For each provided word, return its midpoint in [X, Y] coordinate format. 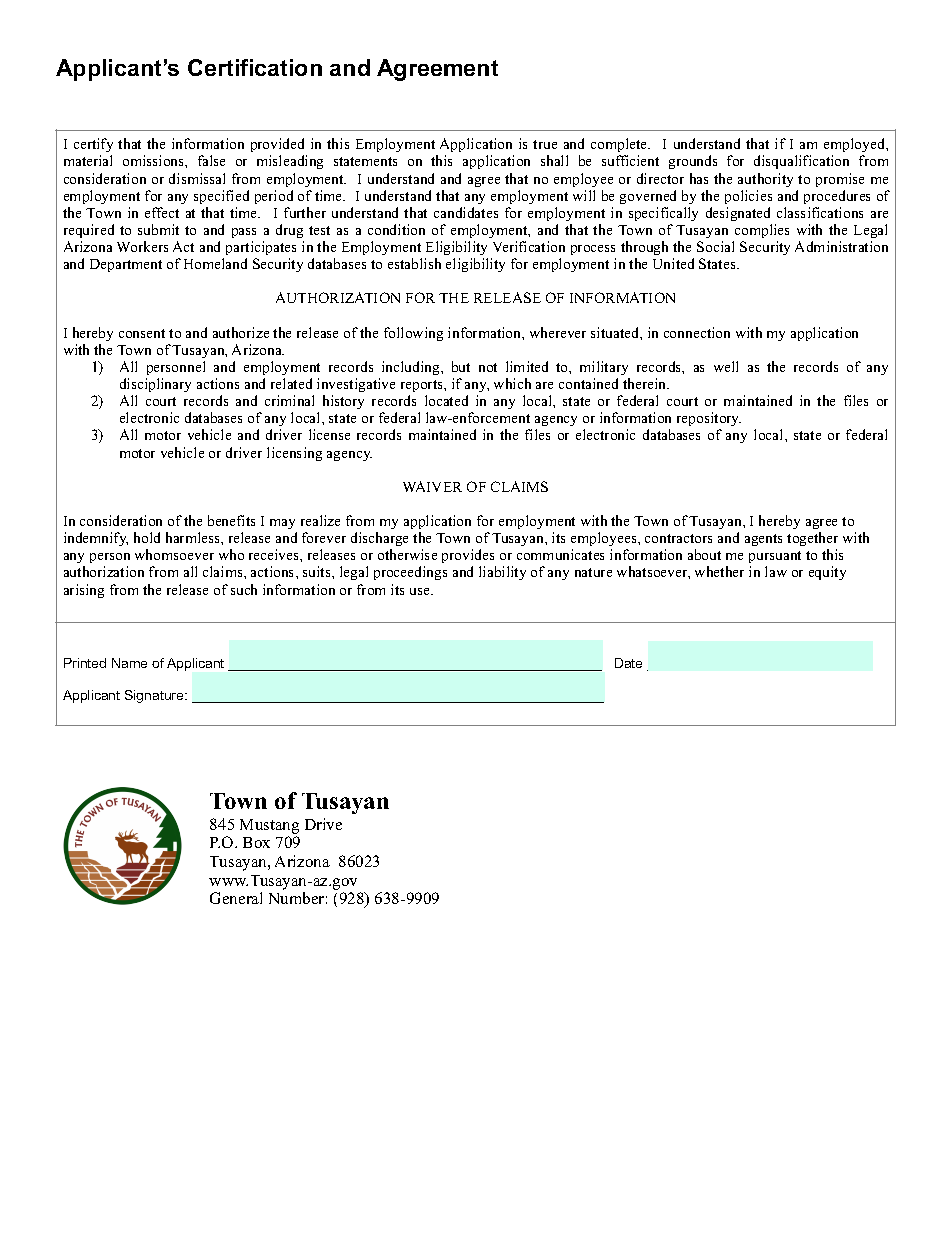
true [545, 144]
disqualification [801, 162]
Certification [255, 67]
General [236, 898]
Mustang [269, 826]
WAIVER [432, 486]
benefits [231, 520]
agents [763, 540]
